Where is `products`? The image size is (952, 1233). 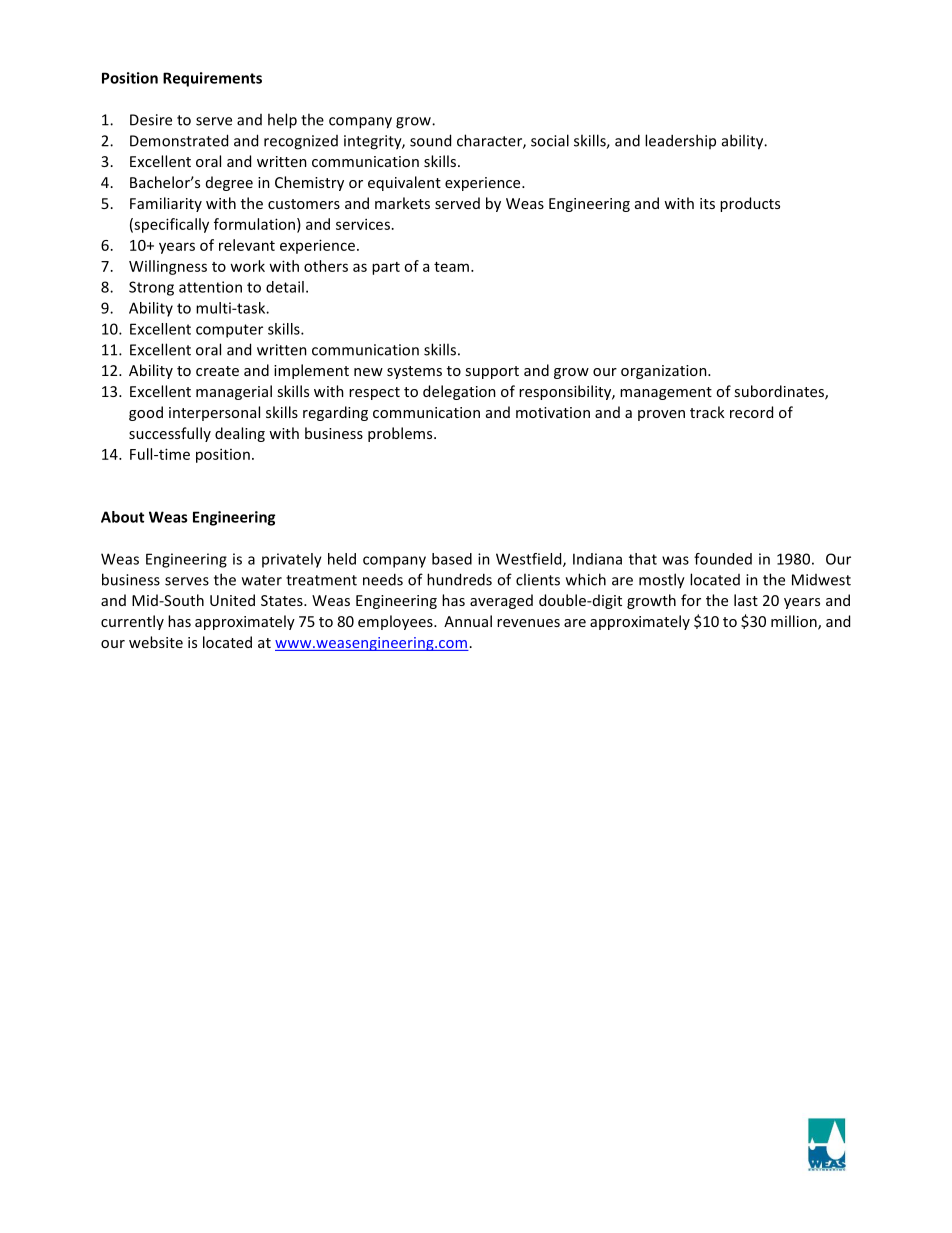 products is located at coordinates (750, 204).
